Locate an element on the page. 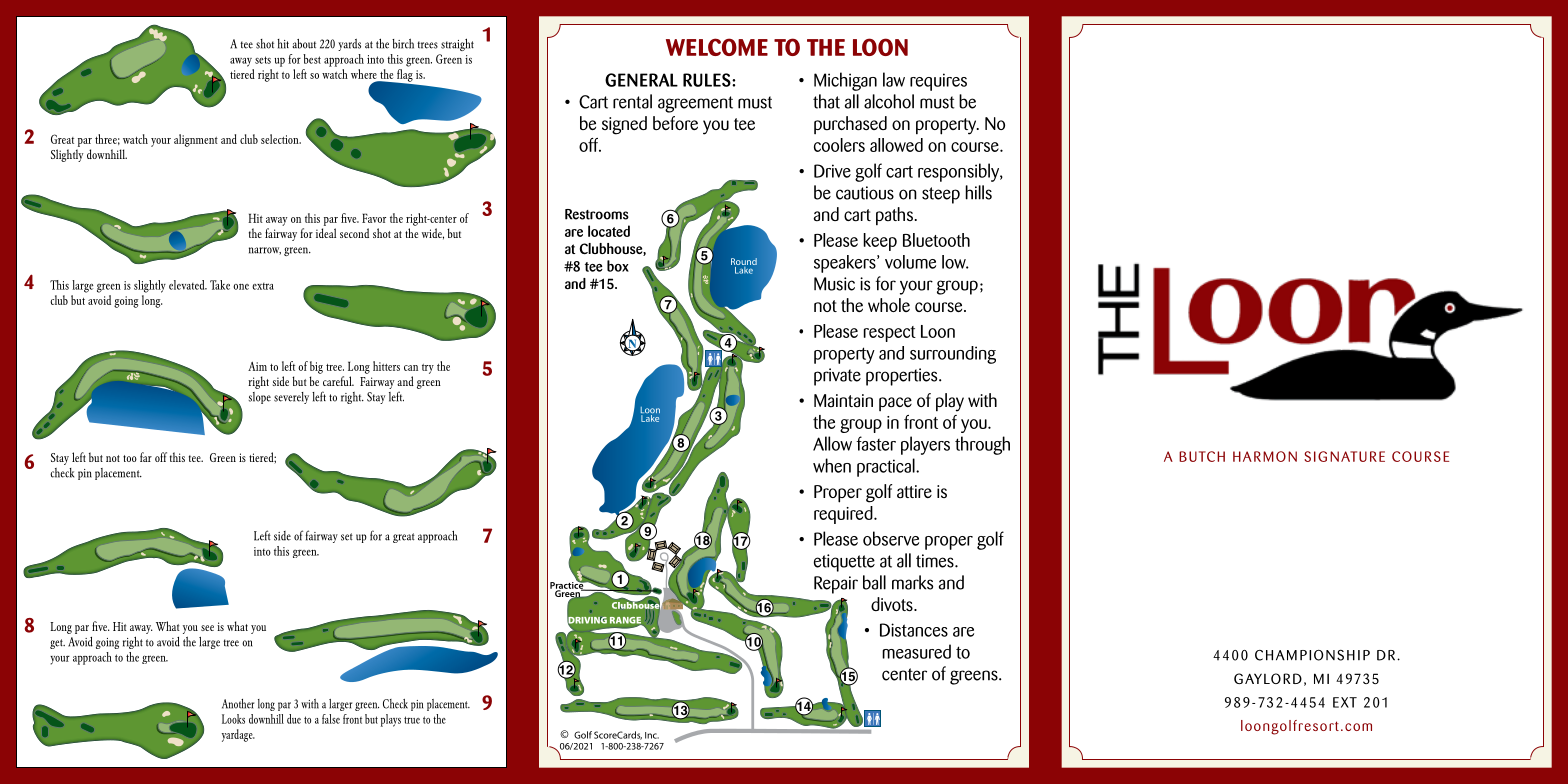 Image resolution: width=1568 pixels, height=784 pixels. Music is located at coordinates (834, 284).
